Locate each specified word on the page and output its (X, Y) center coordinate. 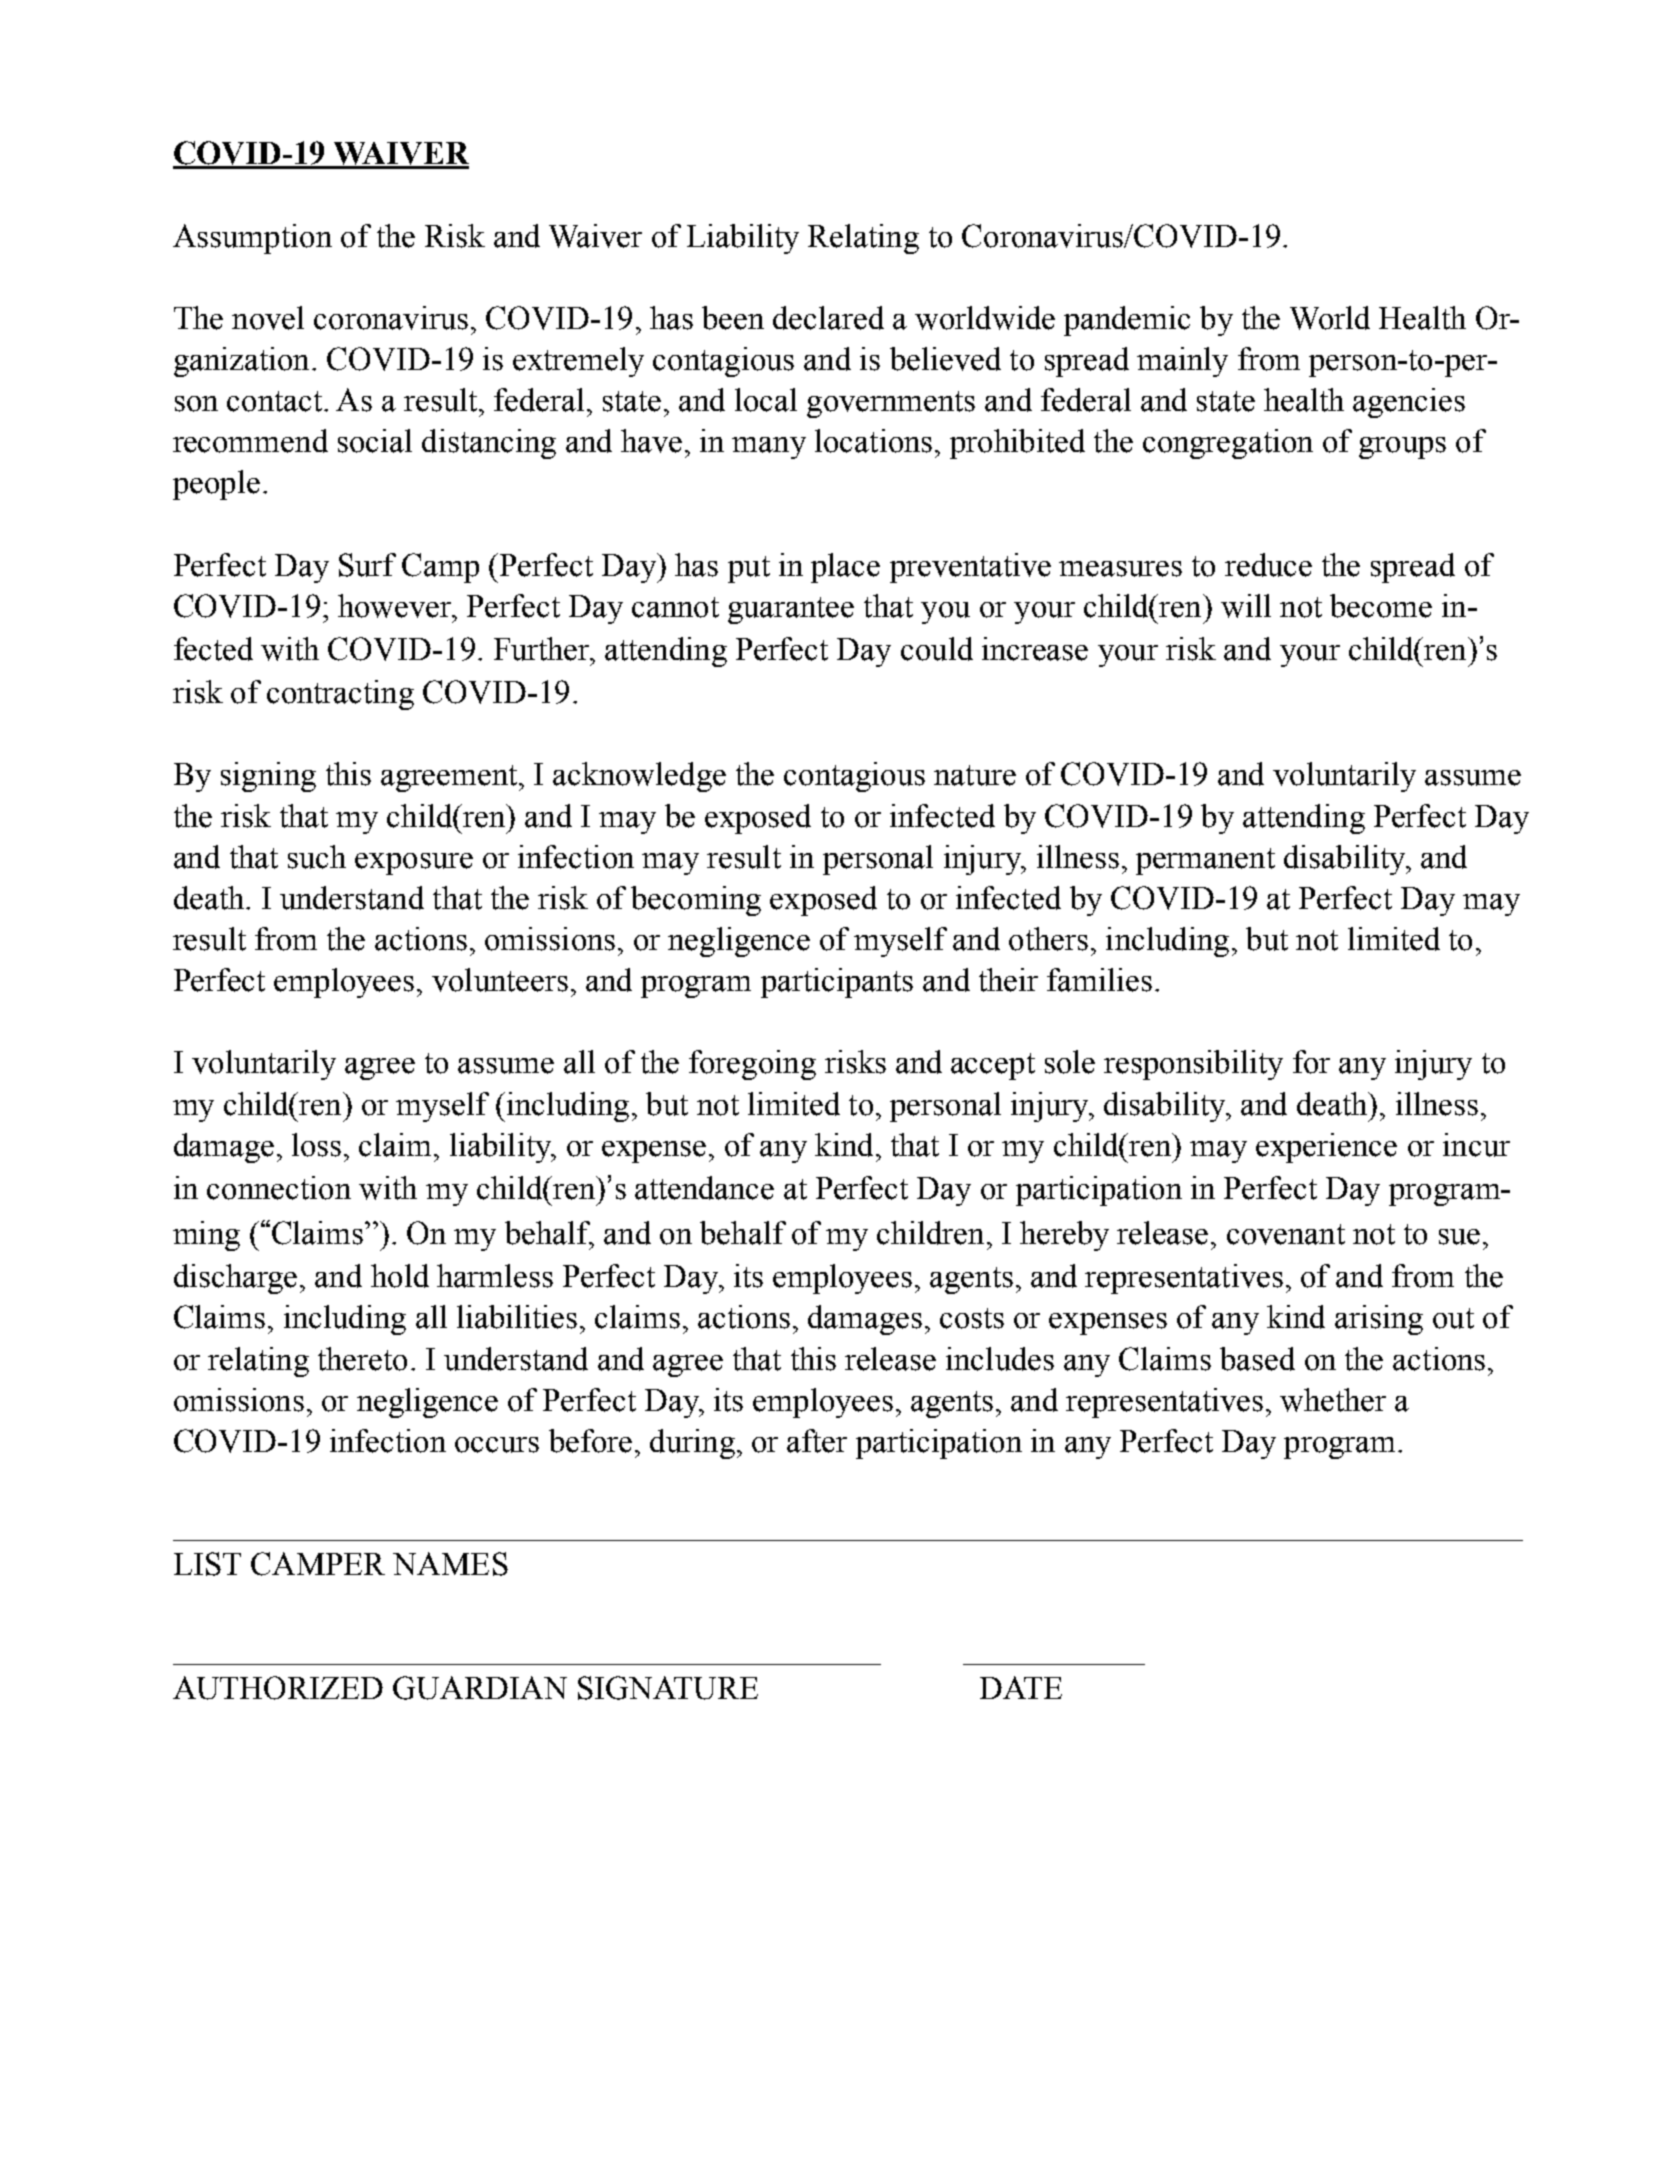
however (396, 606)
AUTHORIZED (278, 1688)
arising (1379, 1320)
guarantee (791, 610)
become (1381, 606)
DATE (1021, 1687)
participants (837, 983)
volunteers (500, 980)
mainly (1182, 362)
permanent (1205, 861)
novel (268, 318)
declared (828, 318)
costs (972, 1318)
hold (400, 1276)
